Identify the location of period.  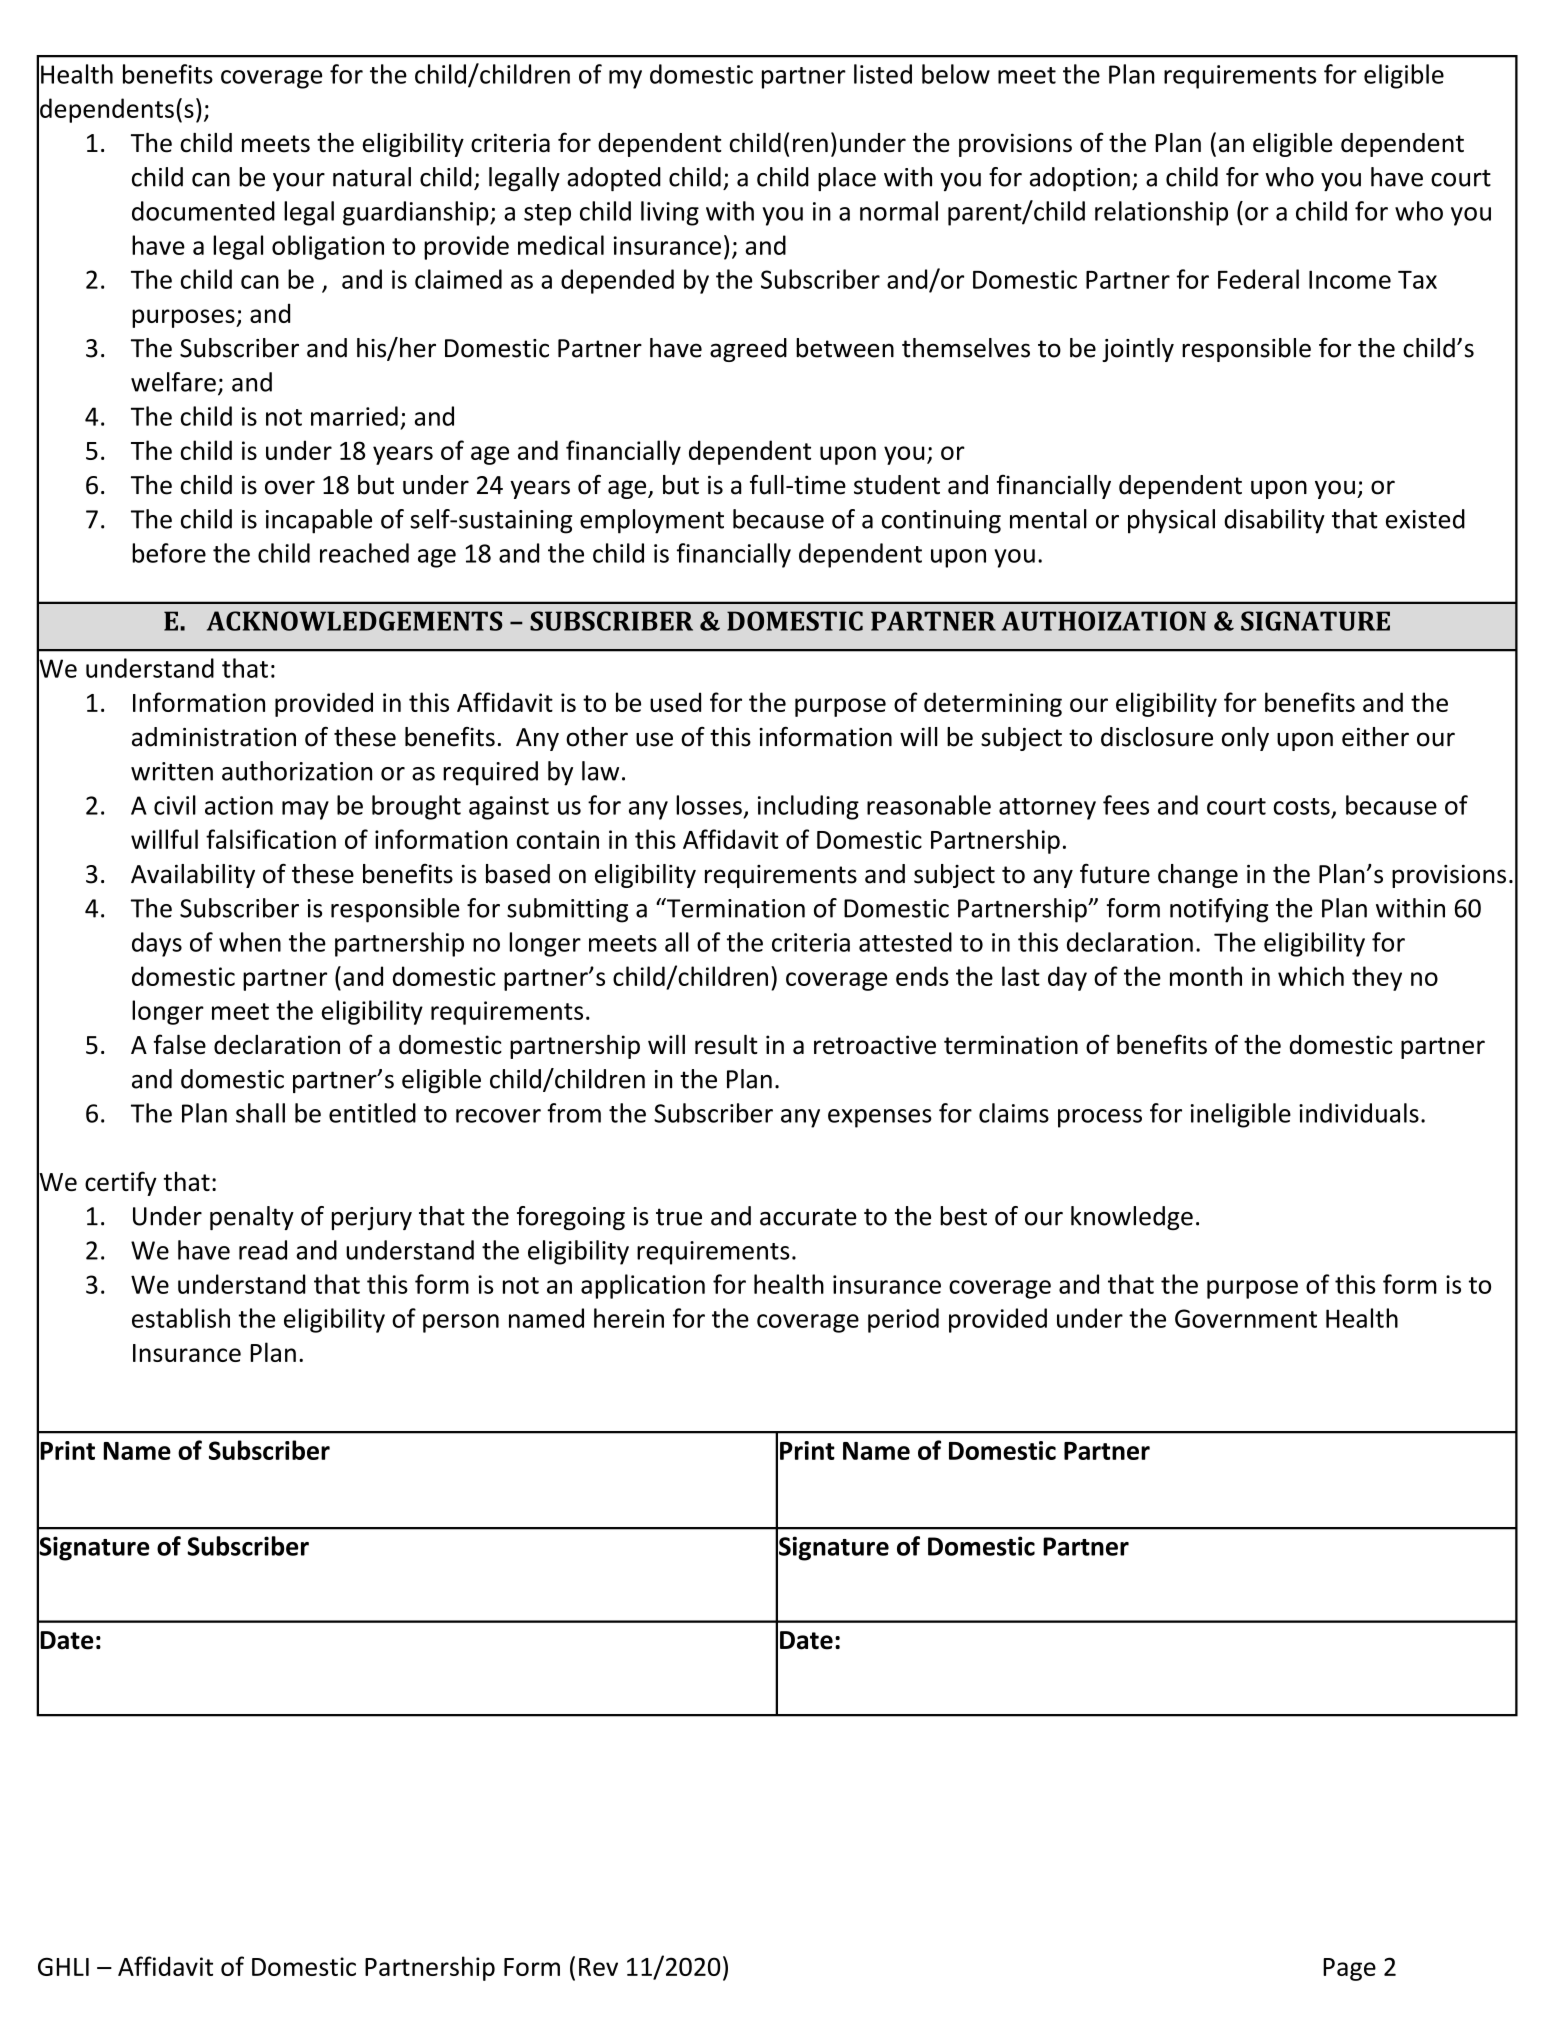
(903, 1320).
